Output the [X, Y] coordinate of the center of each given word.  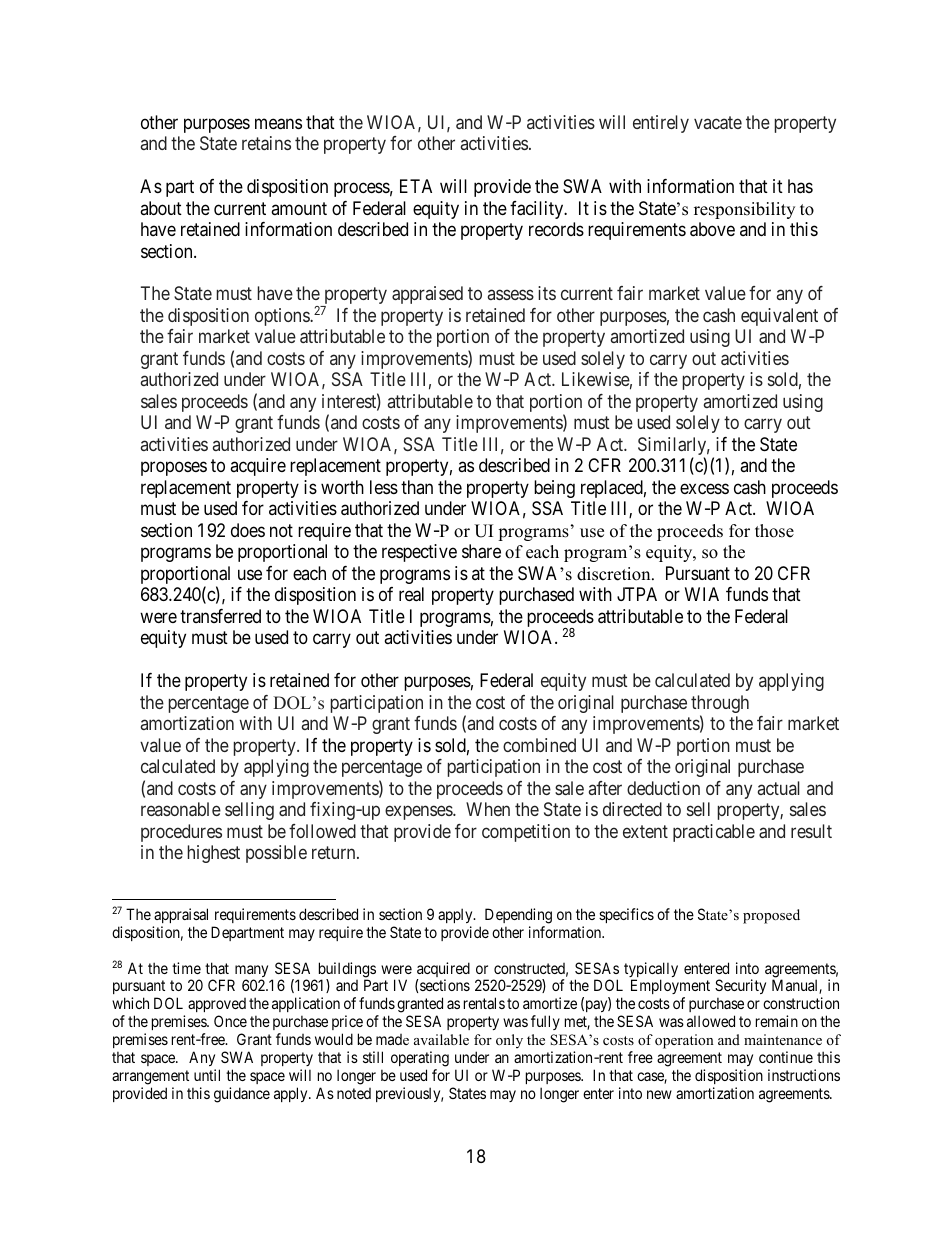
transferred [220, 616]
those [774, 531]
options [283, 317]
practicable [714, 833]
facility [538, 210]
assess [511, 295]
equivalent [779, 317]
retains [266, 143]
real [411, 594]
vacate [718, 122]
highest [214, 854]
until [207, 1075]
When [488, 809]
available [441, 1039]
